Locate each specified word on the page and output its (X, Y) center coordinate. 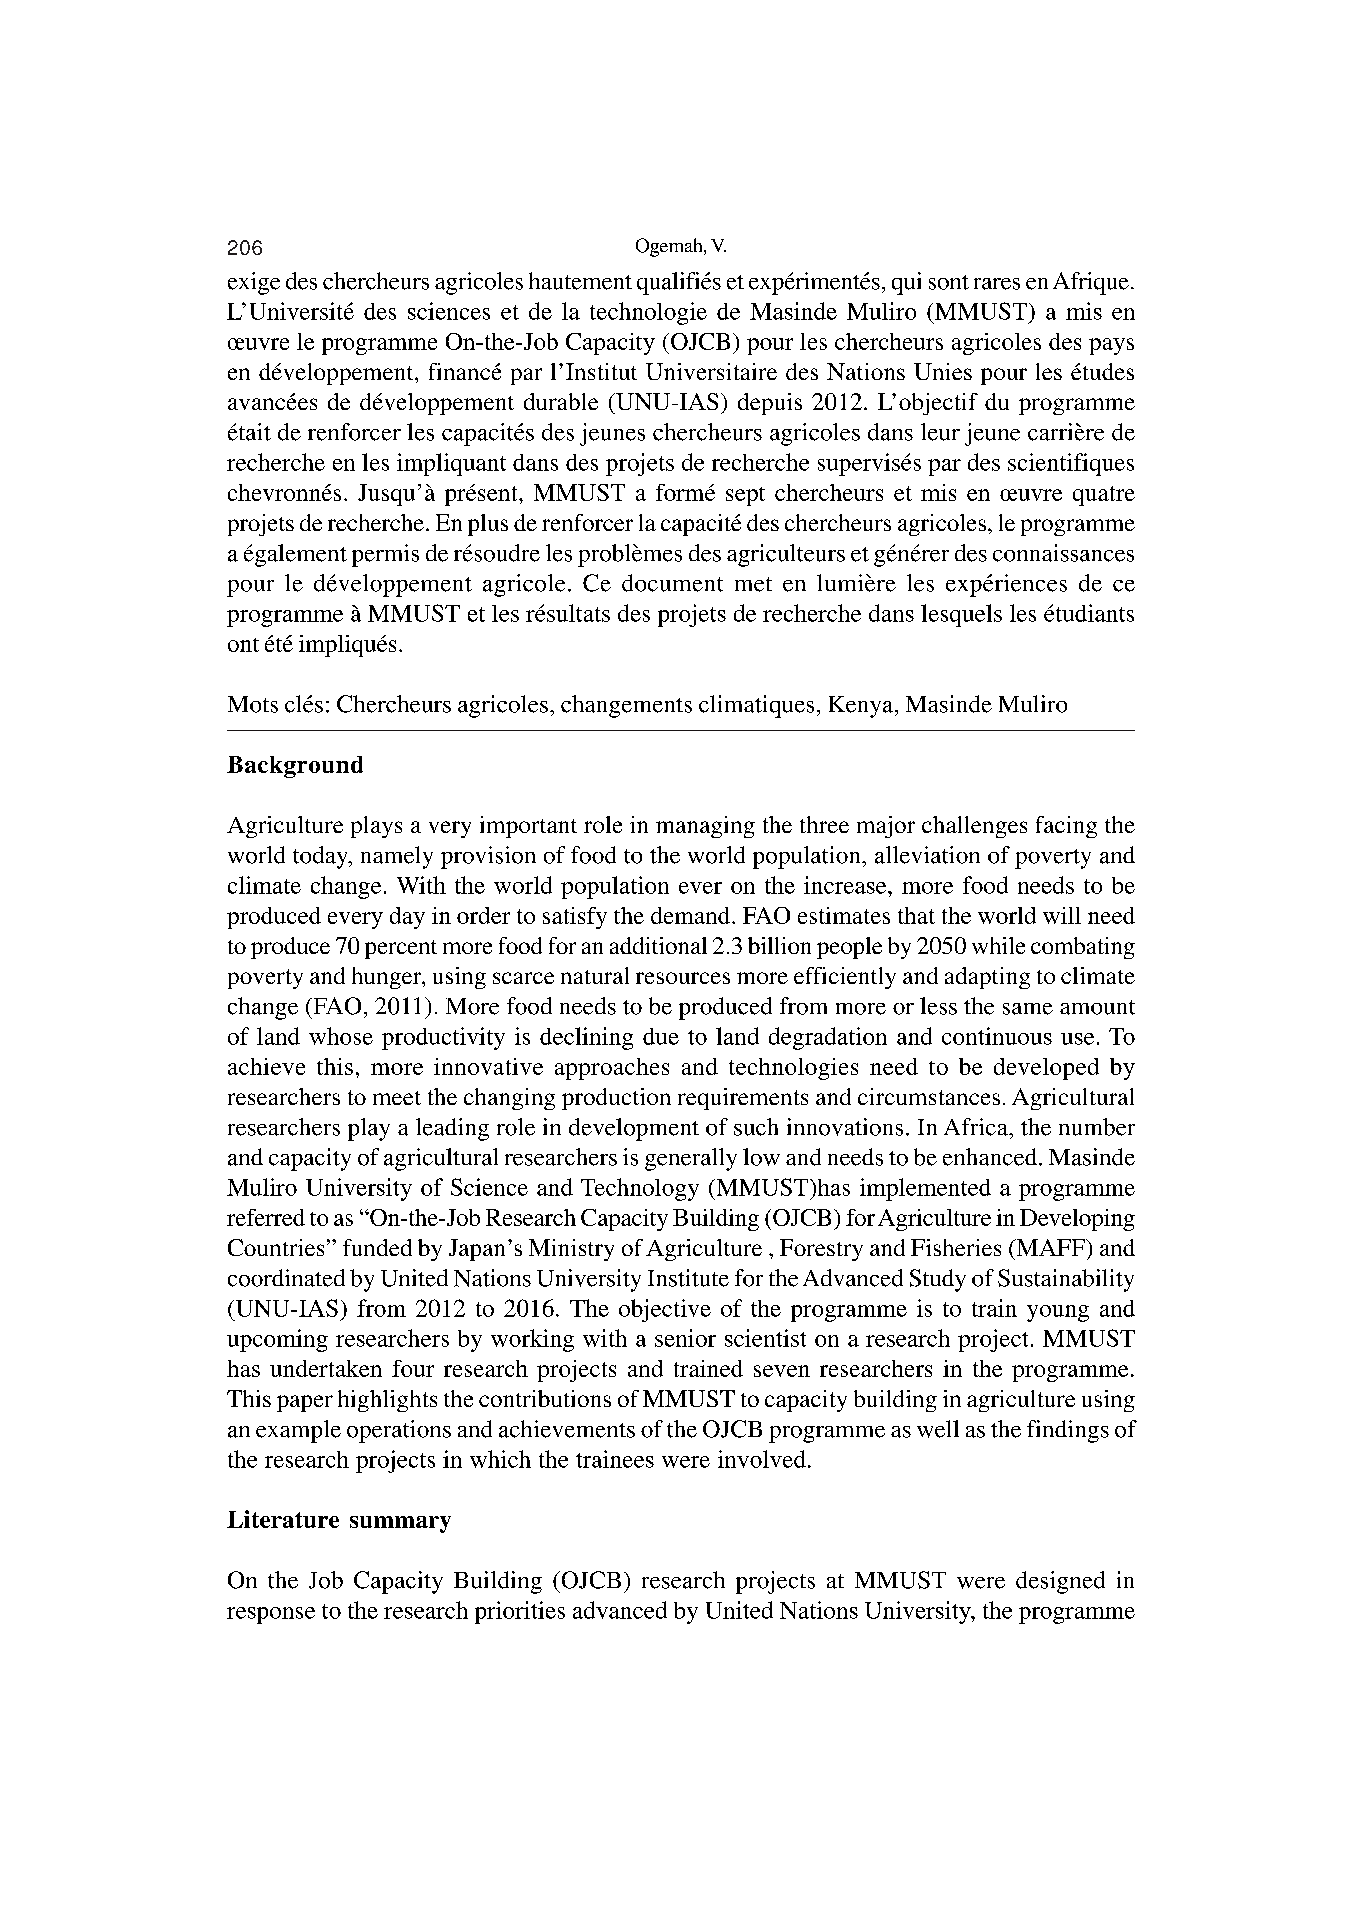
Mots (253, 704)
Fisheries (956, 1247)
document (672, 583)
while (998, 945)
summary (400, 1524)
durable (561, 401)
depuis (770, 404)
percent (401, 949)
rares (997, 284)
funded (377, 1247)
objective (665, 1310)
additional (658, 945)
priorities (520, 1612)
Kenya (862, 707)
